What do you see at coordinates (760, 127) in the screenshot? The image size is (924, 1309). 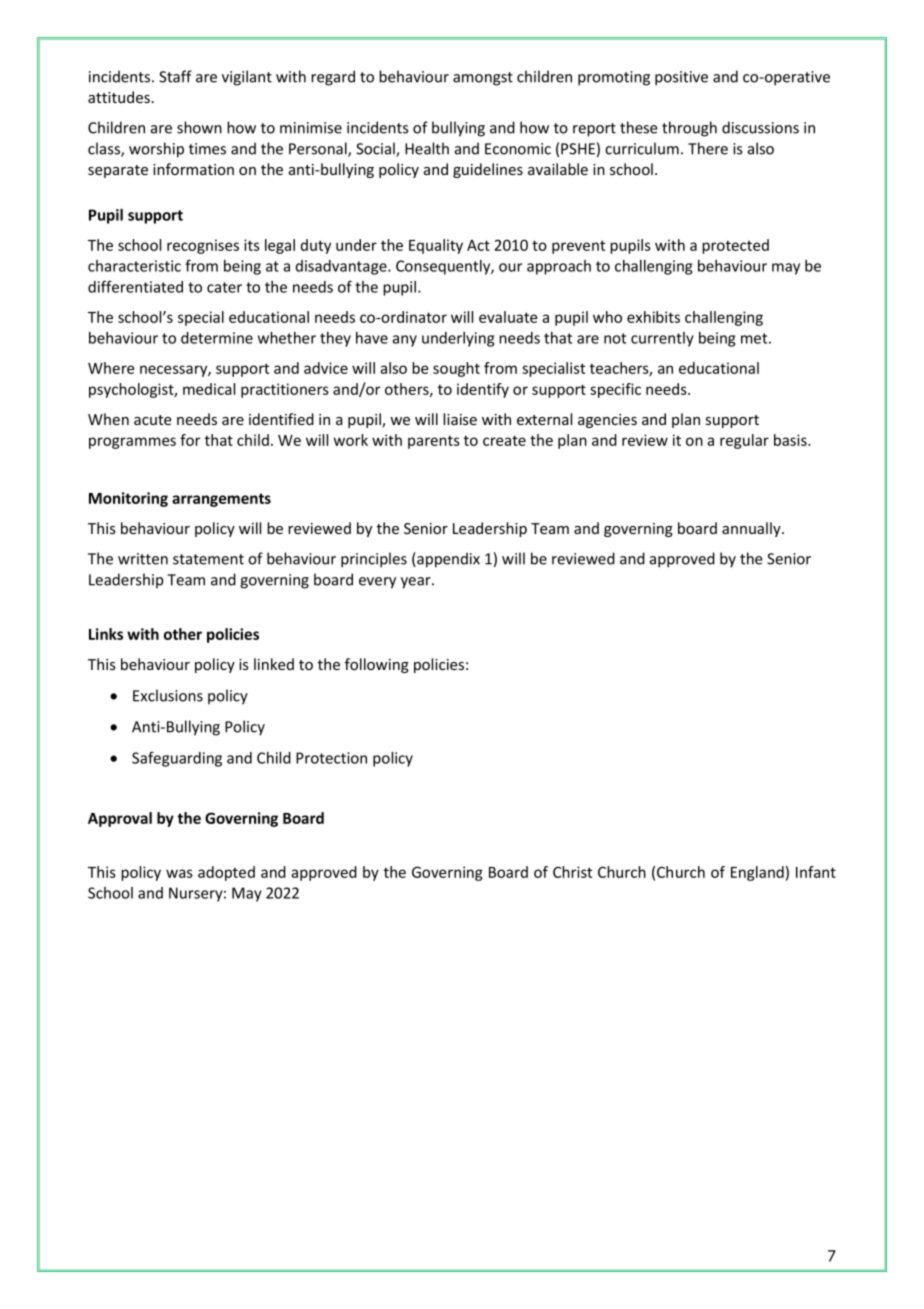 I see `discussions` at bounding box center [760, 127].
